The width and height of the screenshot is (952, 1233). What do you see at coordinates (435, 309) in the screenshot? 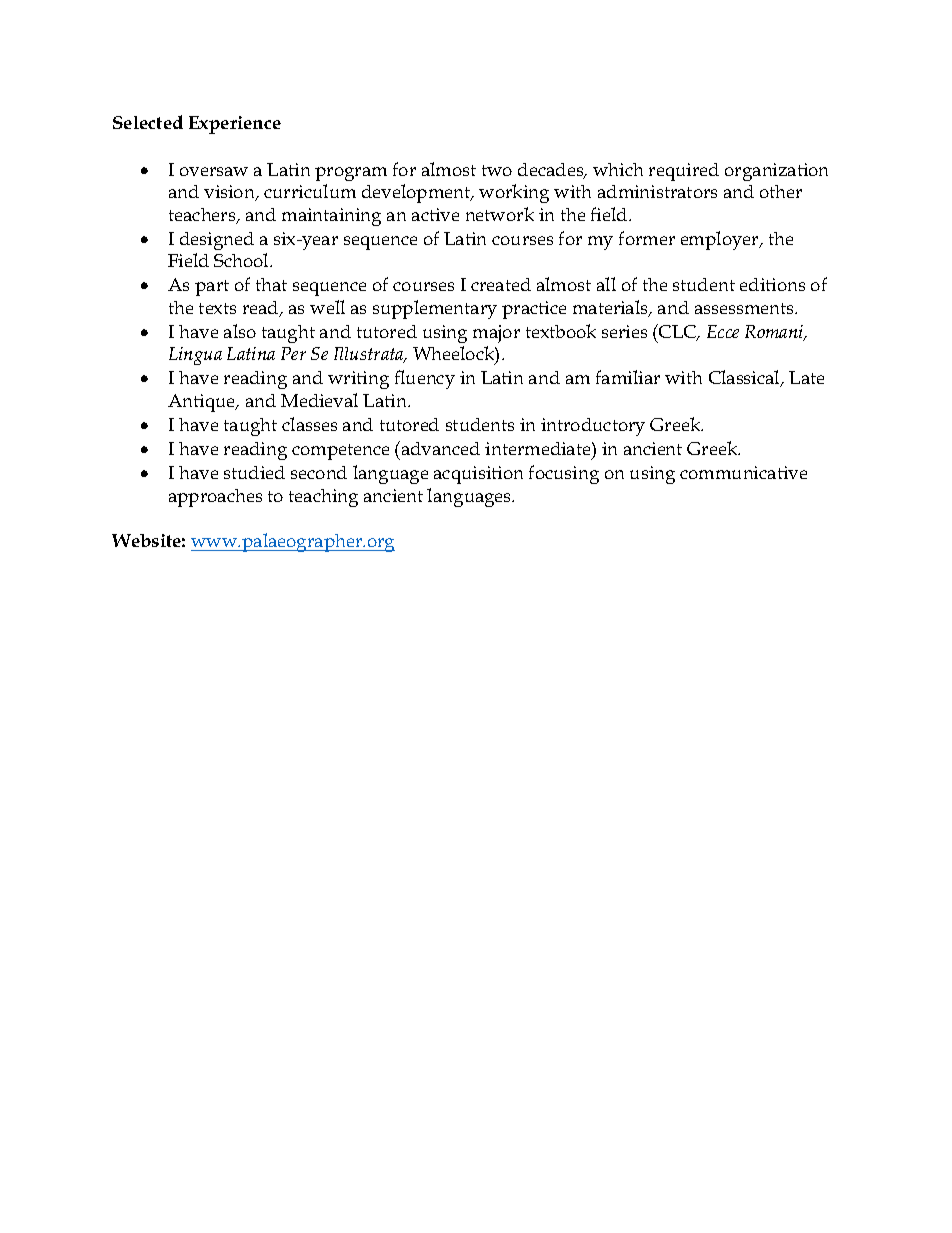
I see `supplementary` at bounding box center [435, 309].
